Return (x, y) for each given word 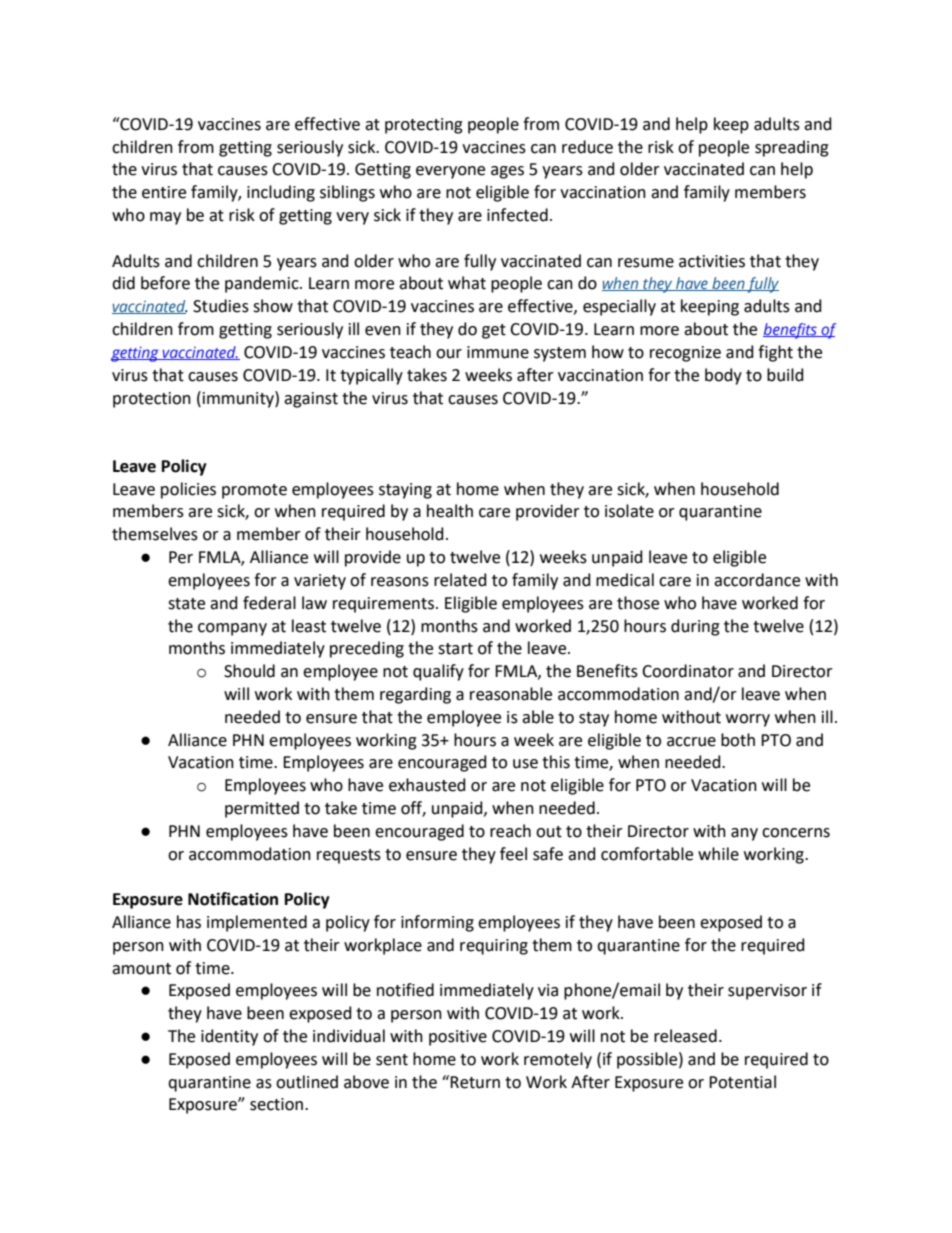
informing (437, 923)
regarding (415, 695)
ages (507, 172)
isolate (629, 511)
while (718, 854)
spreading (792, 148)
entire (164, 192)
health (450, 511)
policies (188, 490)
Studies (221, 306)
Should (249, 671)
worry (748, 720)
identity (229, 1037)
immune (498, 352)
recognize (685, 354)
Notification (233, 899)
